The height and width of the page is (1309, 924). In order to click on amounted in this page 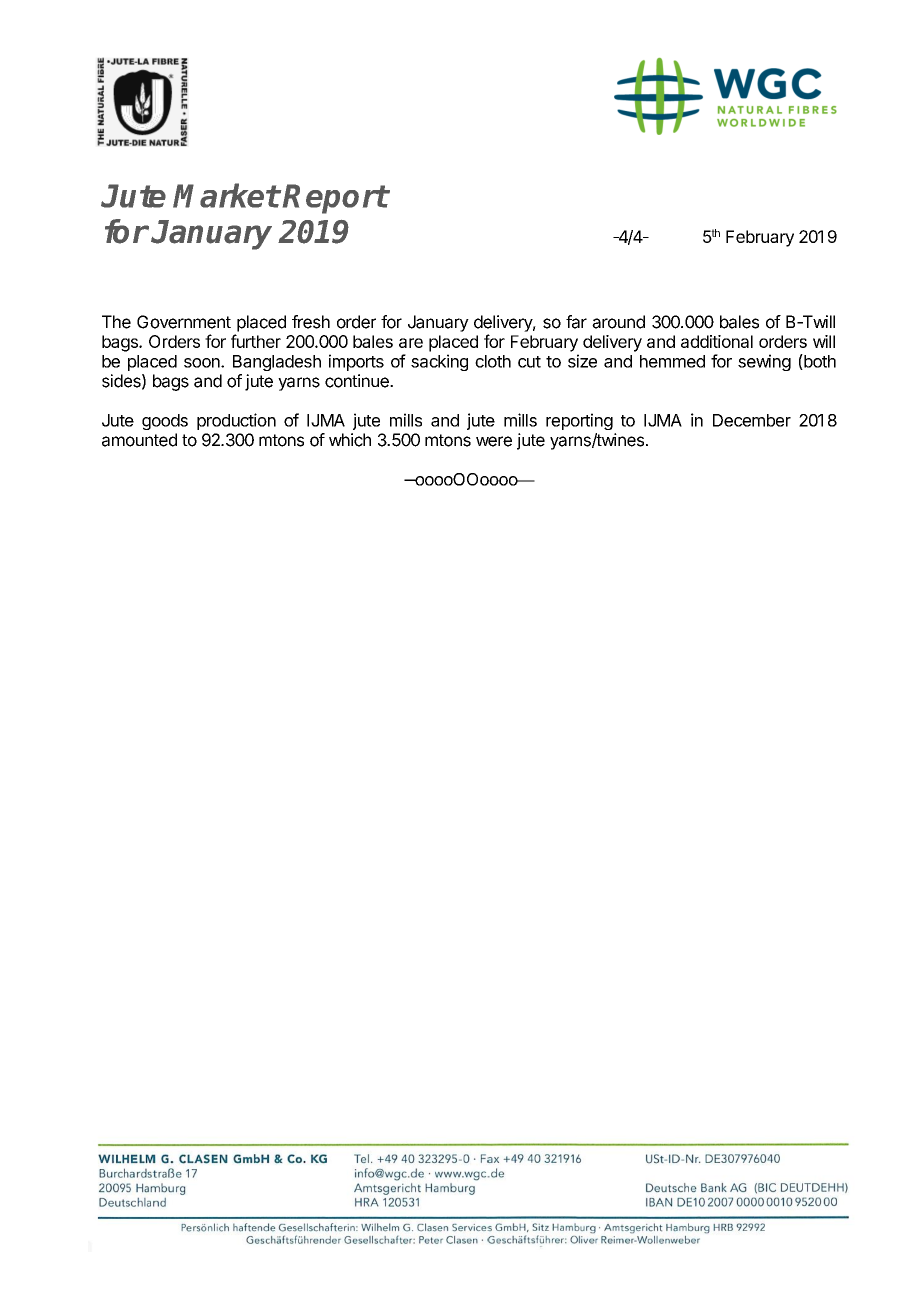, I will do `click(139, 440)`.
